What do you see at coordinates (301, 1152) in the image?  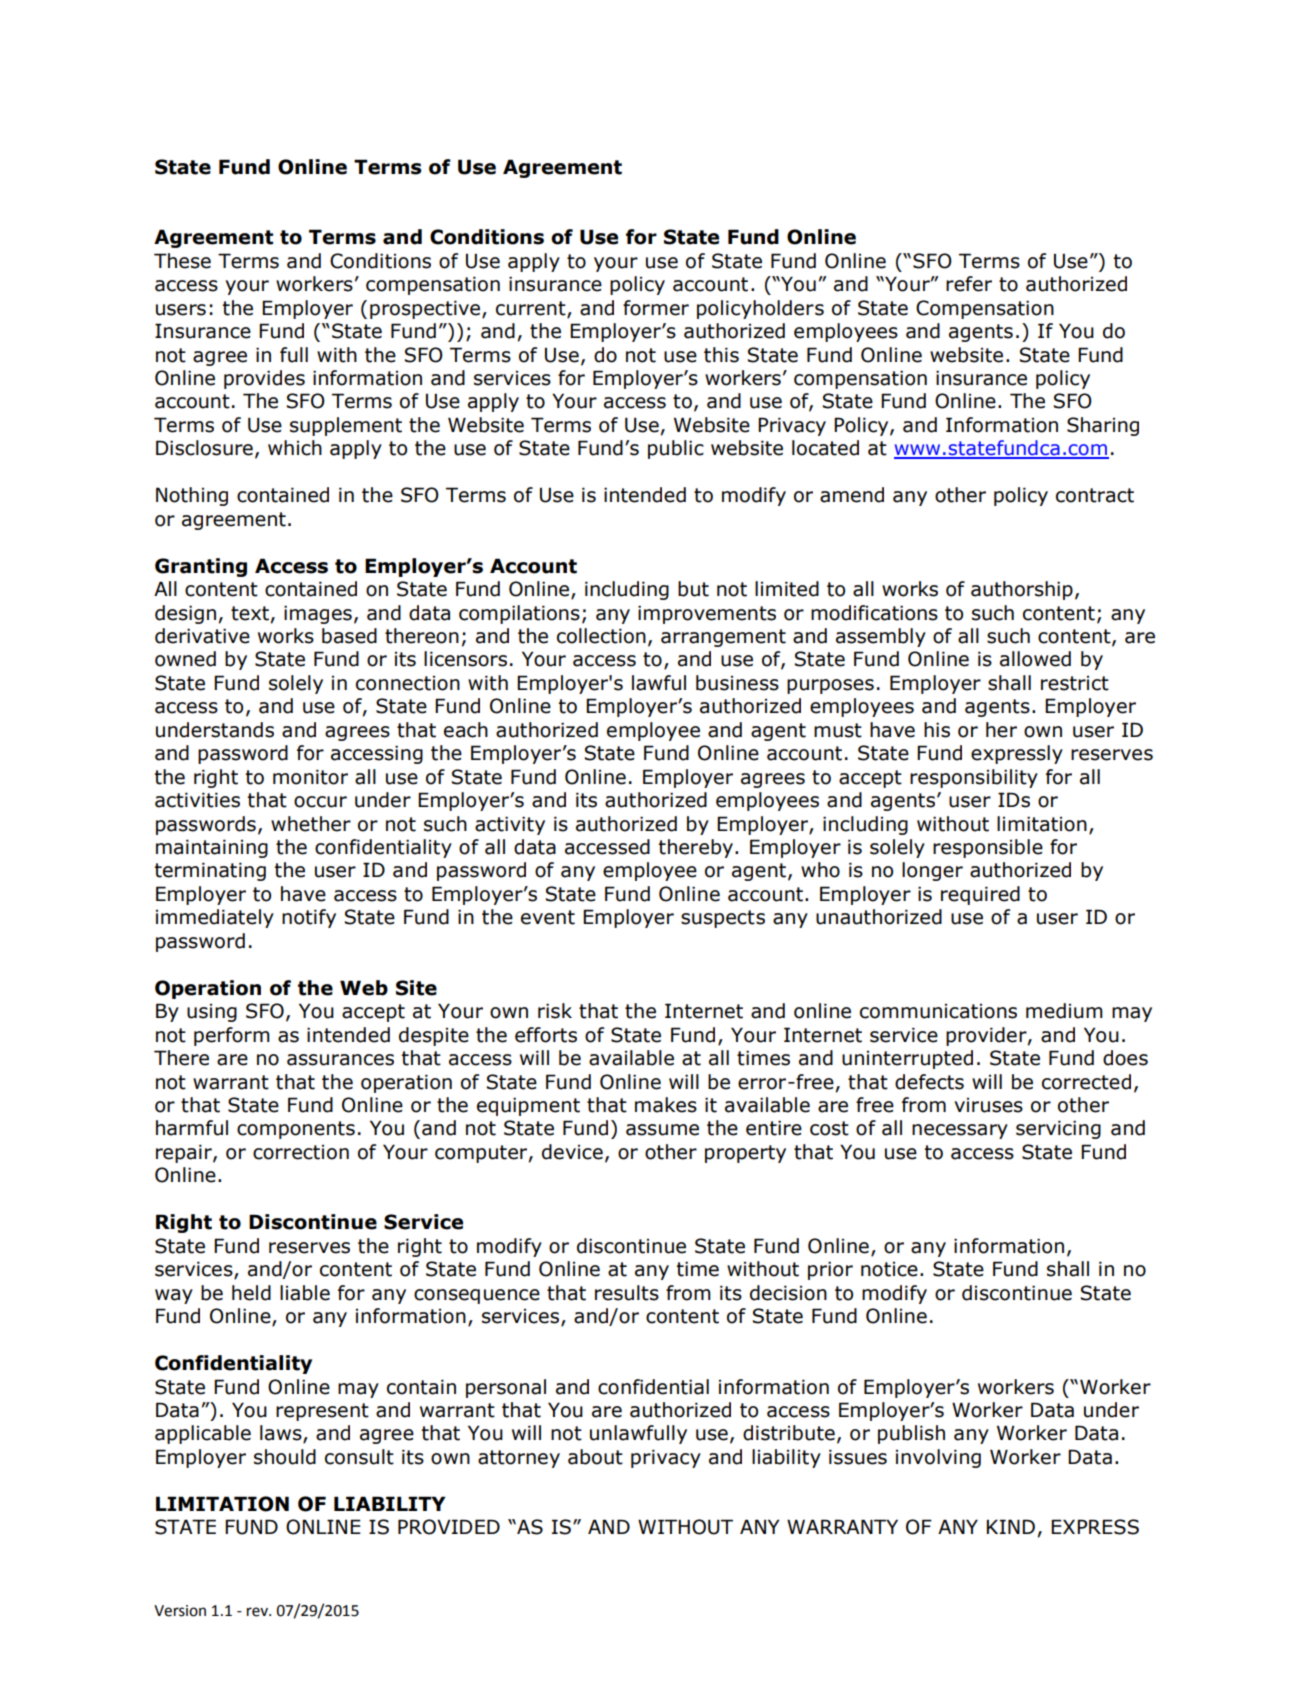 I see `correction` at bounding box center [301, 1152].
